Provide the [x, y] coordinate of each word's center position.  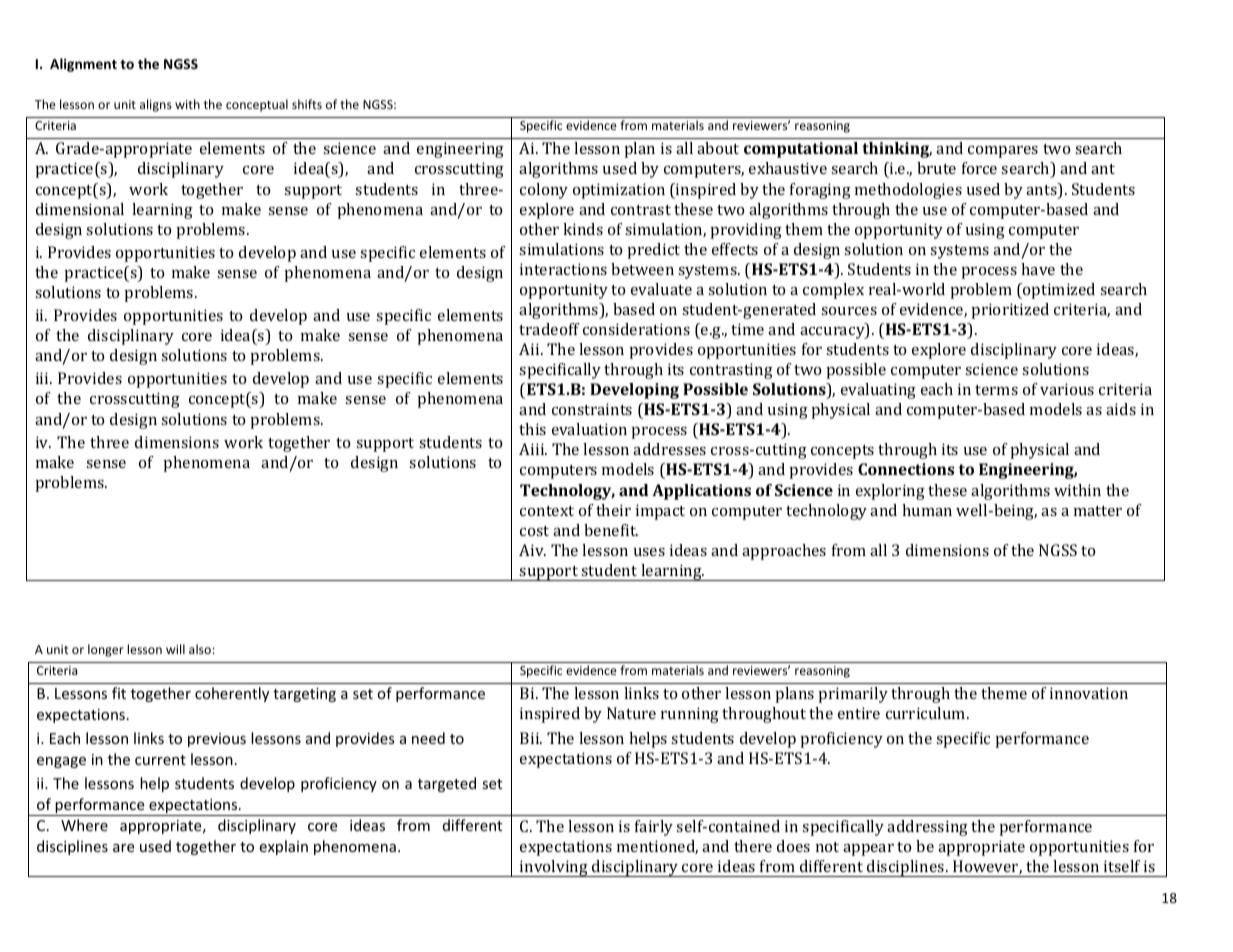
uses [649, 552]
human [927, 510]
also [201, 649]
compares [1003, 152]
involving [554, 868]
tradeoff [549, 329]
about [718, 148]
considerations [636, 329]
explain [283, 847]
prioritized [1010, 311]
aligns [156, 105]
